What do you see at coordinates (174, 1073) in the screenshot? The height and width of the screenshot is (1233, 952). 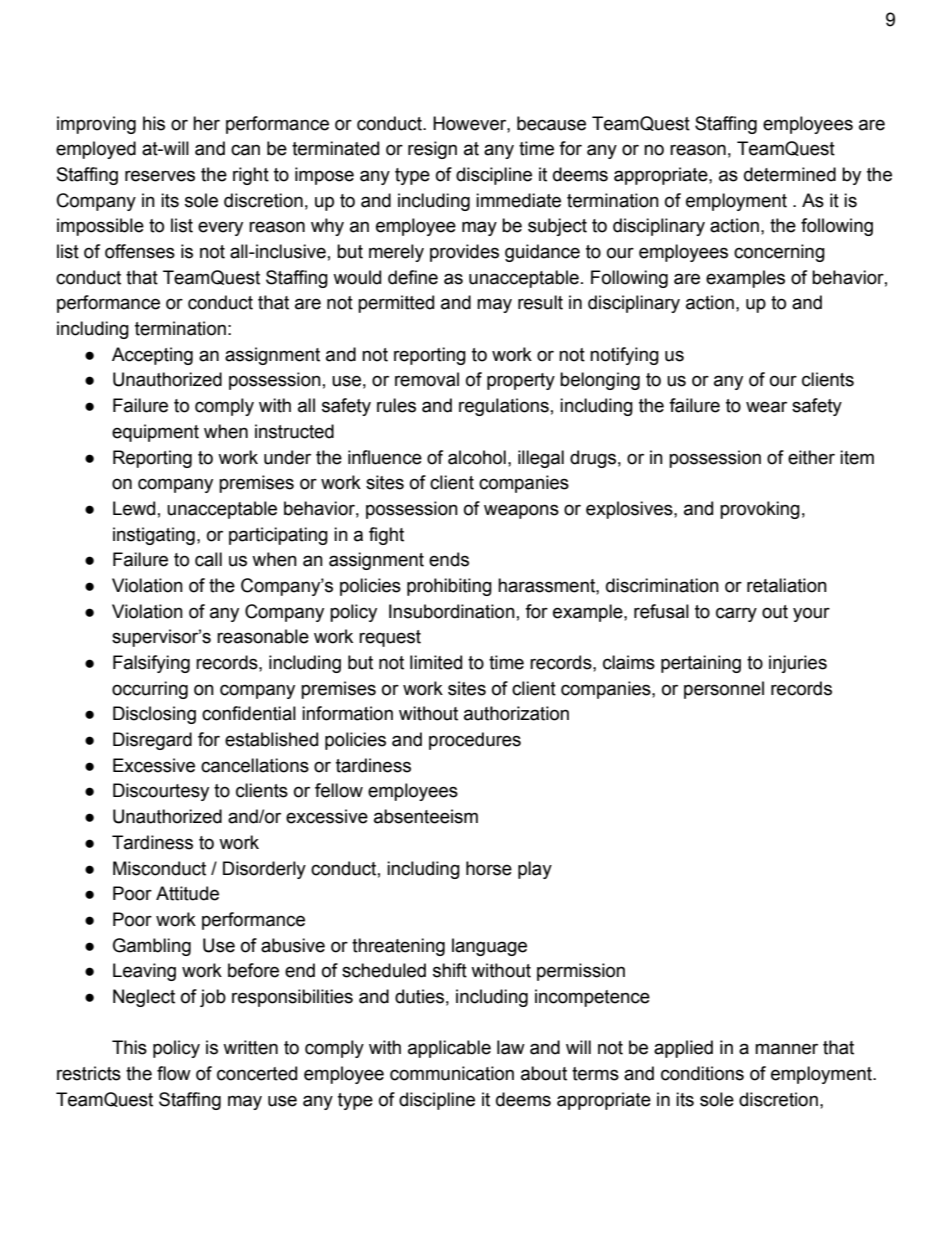 I see `flow` at bounding box center [174, 1073].
